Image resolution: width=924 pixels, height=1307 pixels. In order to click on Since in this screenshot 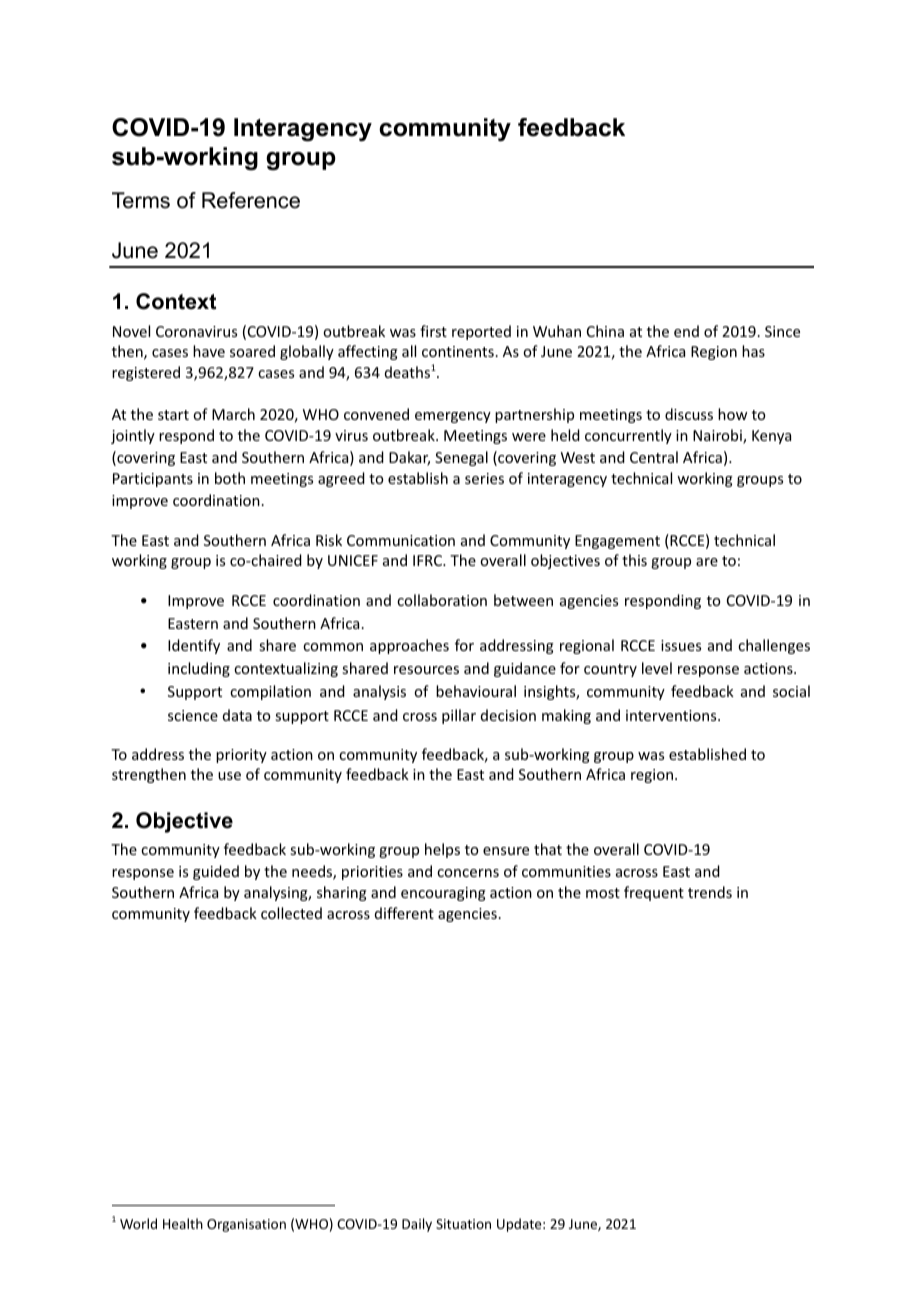, I will do `click(782, 331)`.
